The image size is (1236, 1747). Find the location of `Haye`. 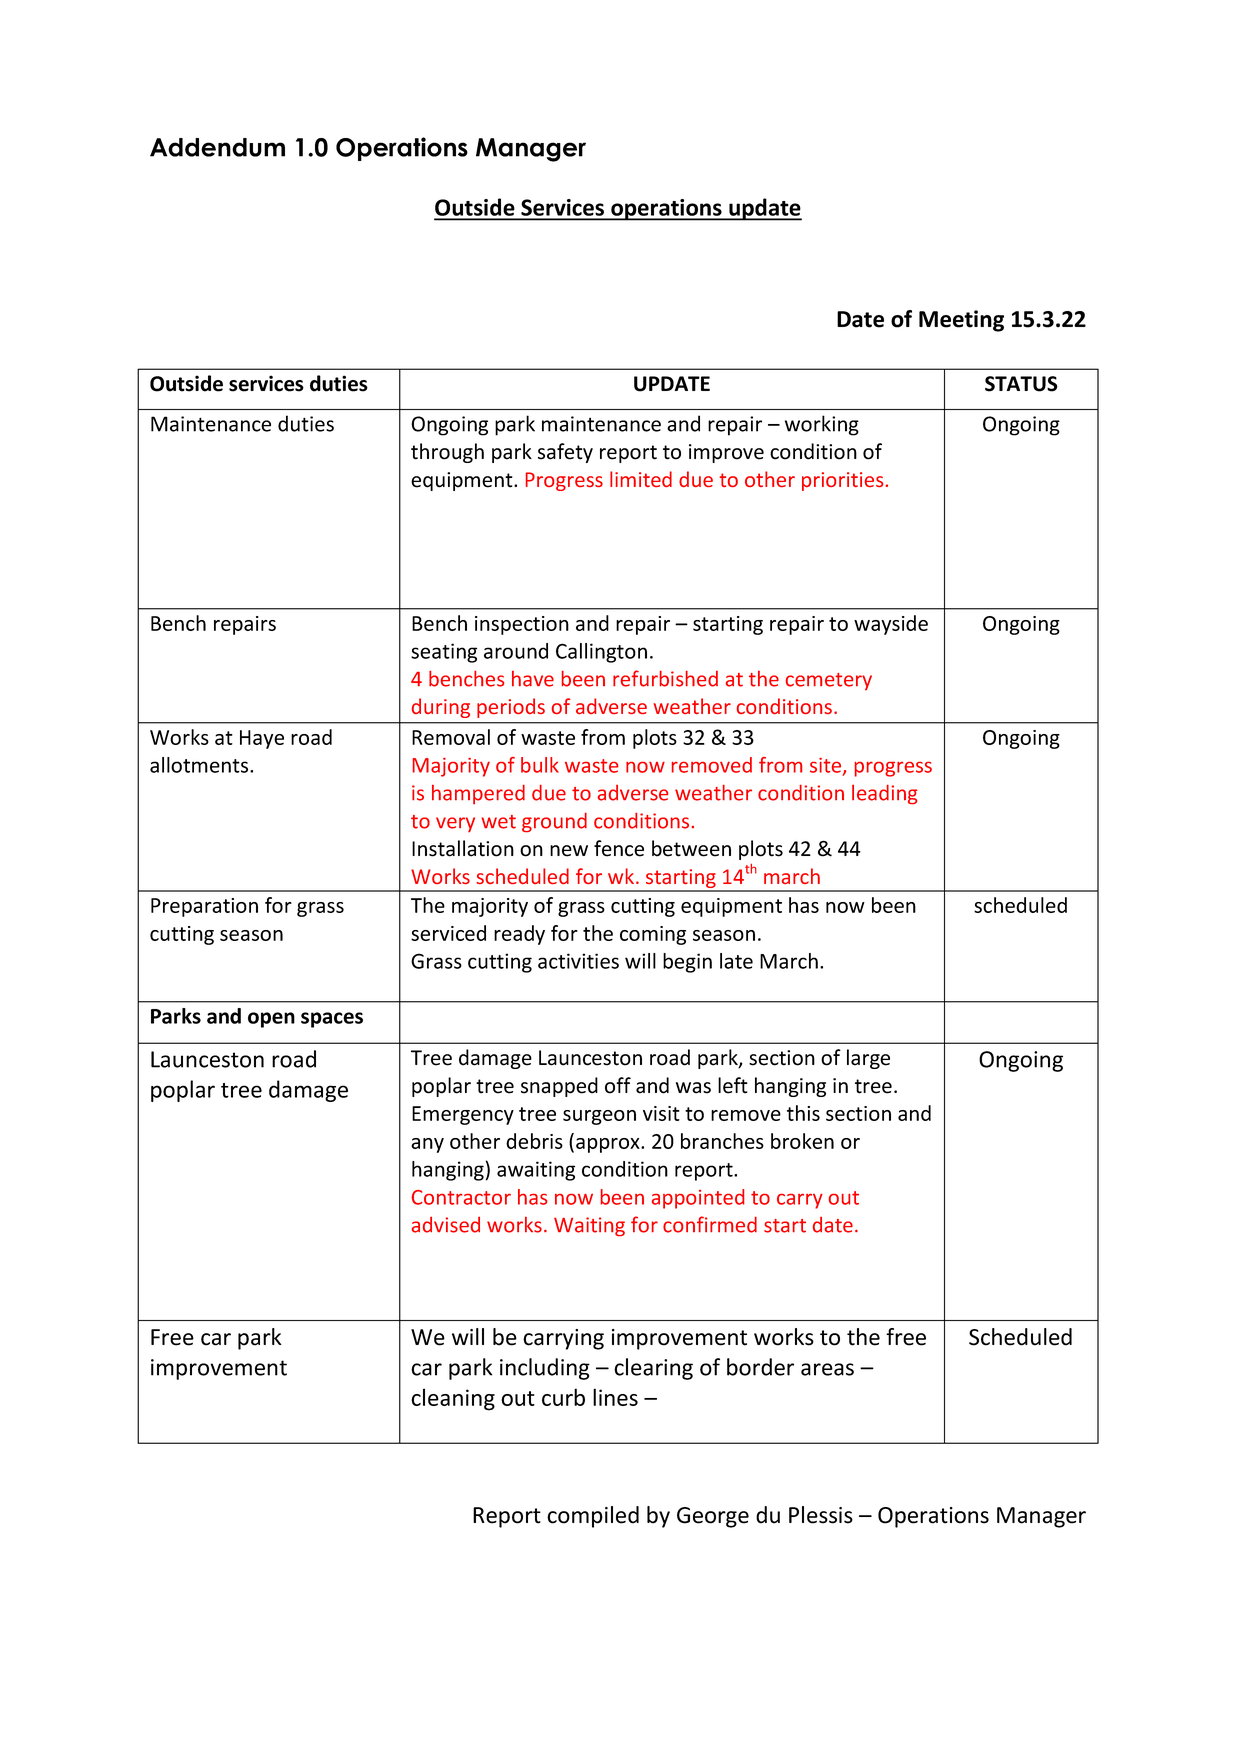

Haye is located at coordinates (262, 739).
